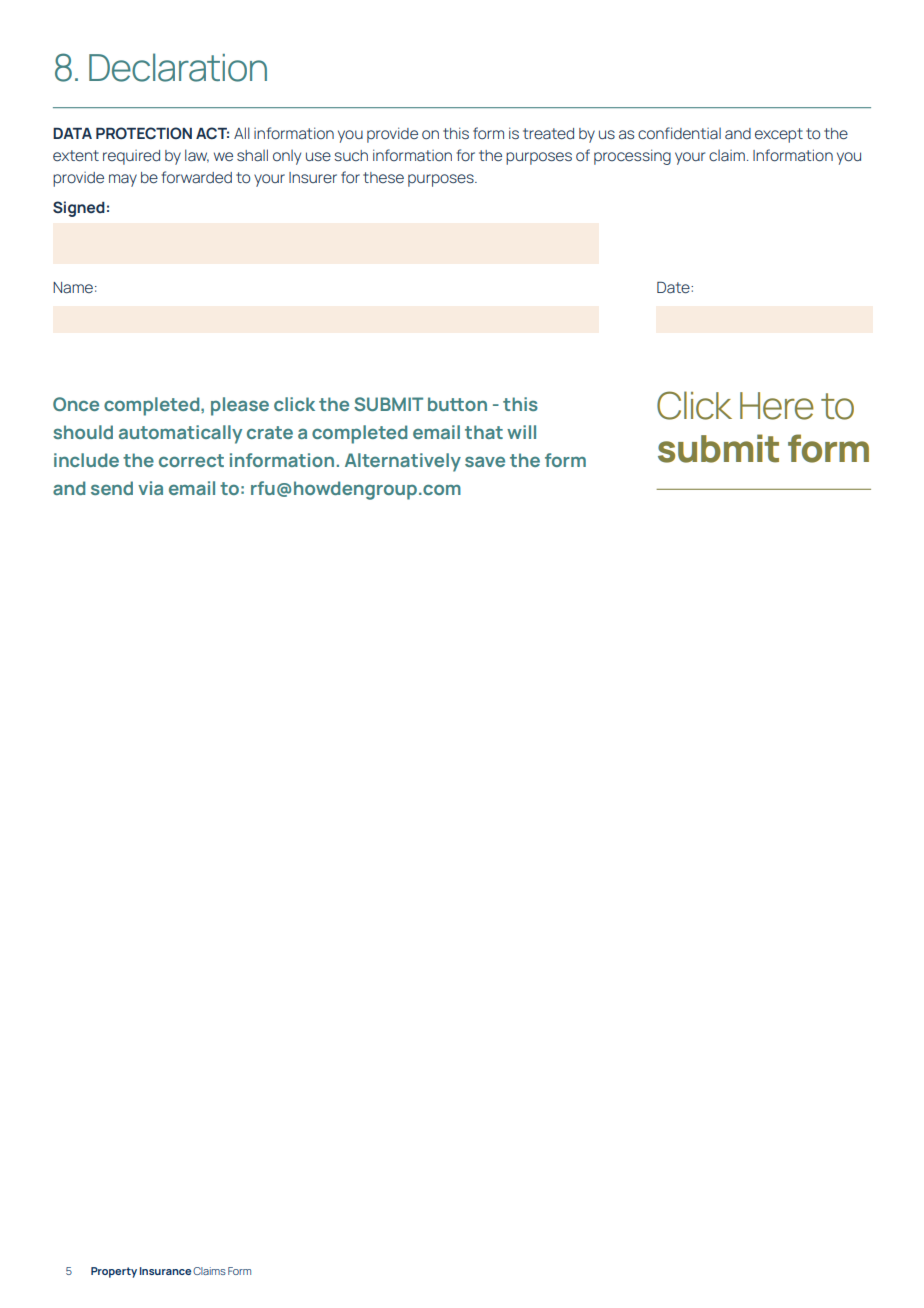 The image size is (924, 1308). Describe the element at coordinates (403, 462) in the screenshot. I see `Alternatively` at that location.
